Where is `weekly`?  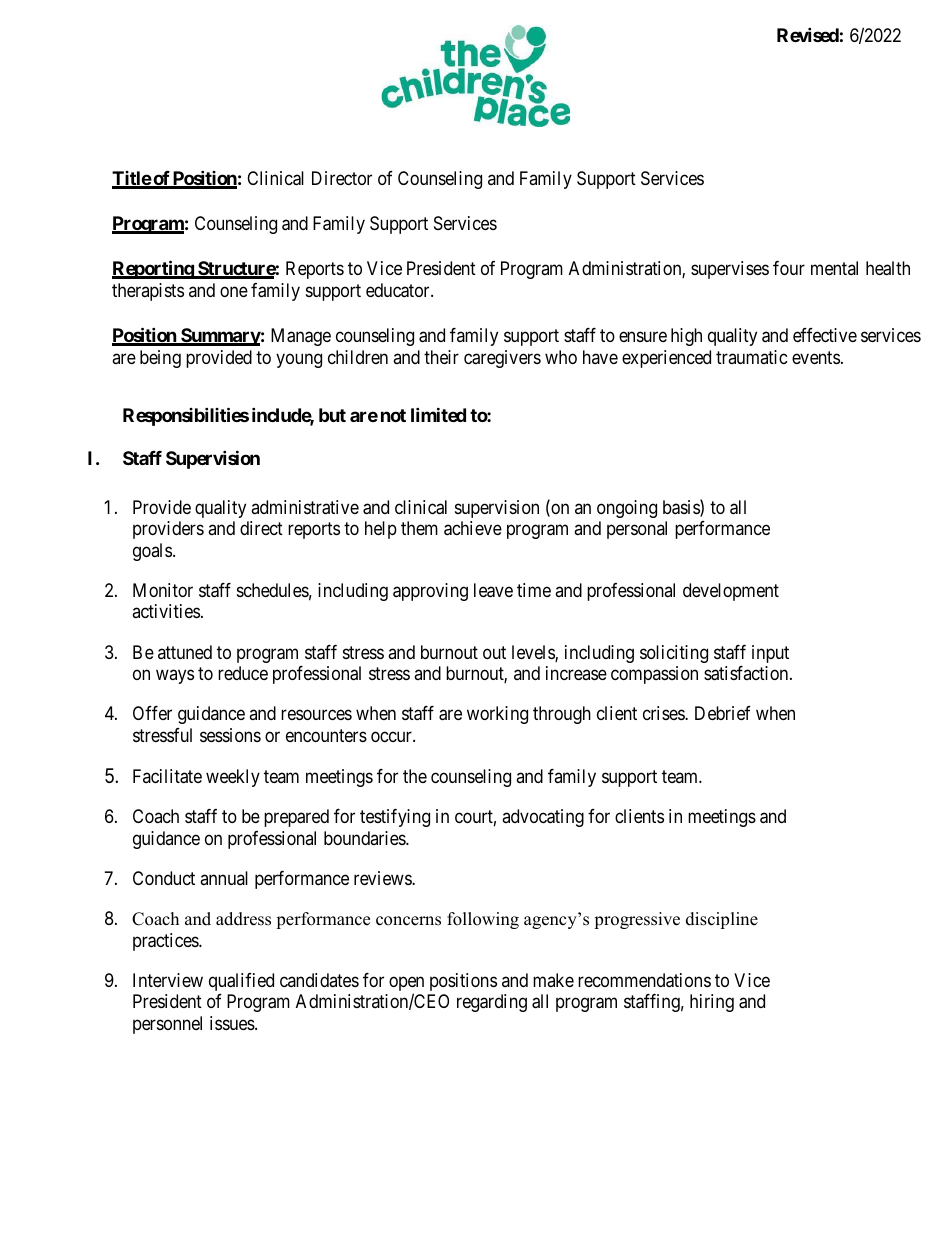 weekly is located at coordinates (233, 778).
